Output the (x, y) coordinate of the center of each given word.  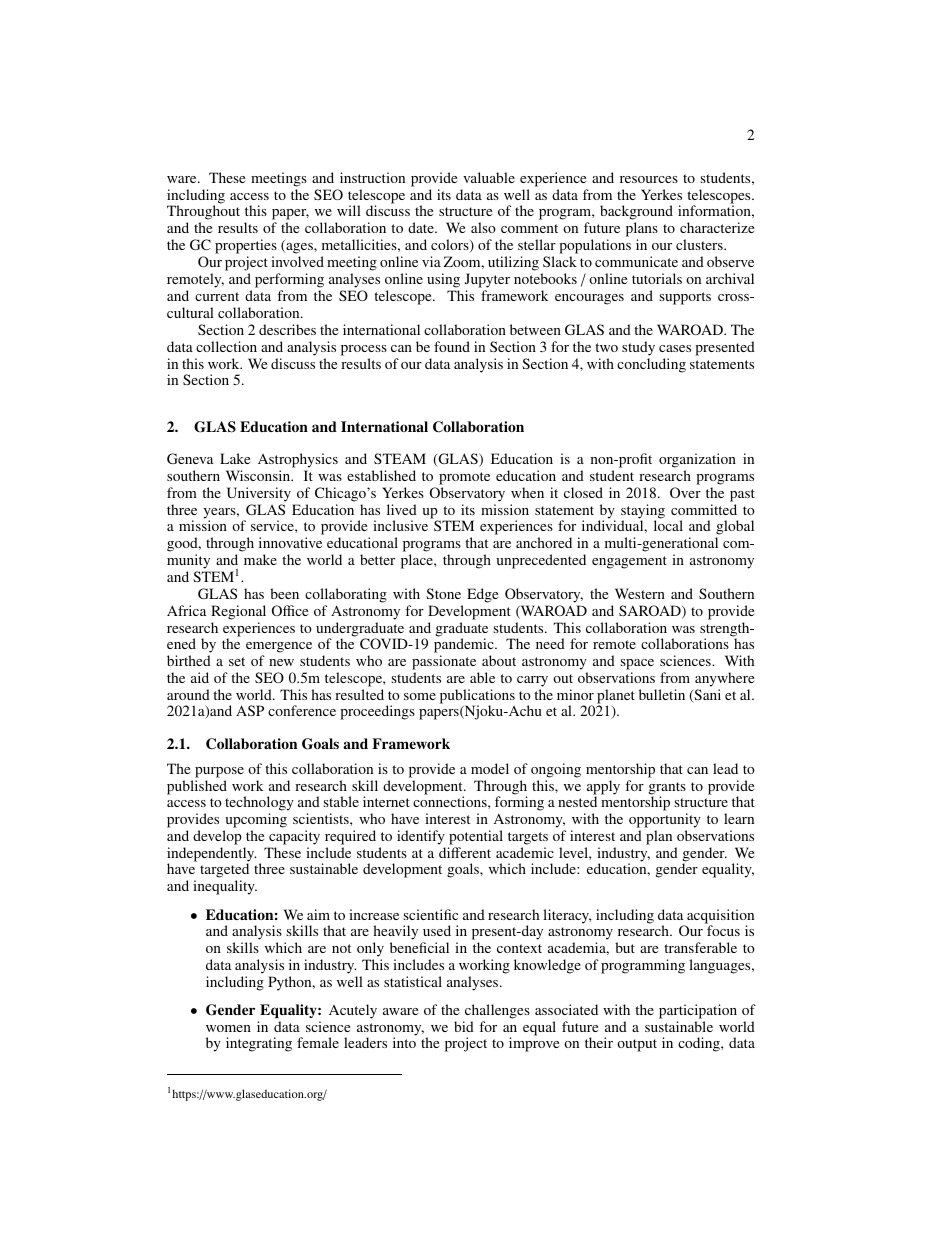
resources (649, 179)
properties (246, 246)
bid (464, 1026)
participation (698, 1011)
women (228, 1028)
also (483, 227)
